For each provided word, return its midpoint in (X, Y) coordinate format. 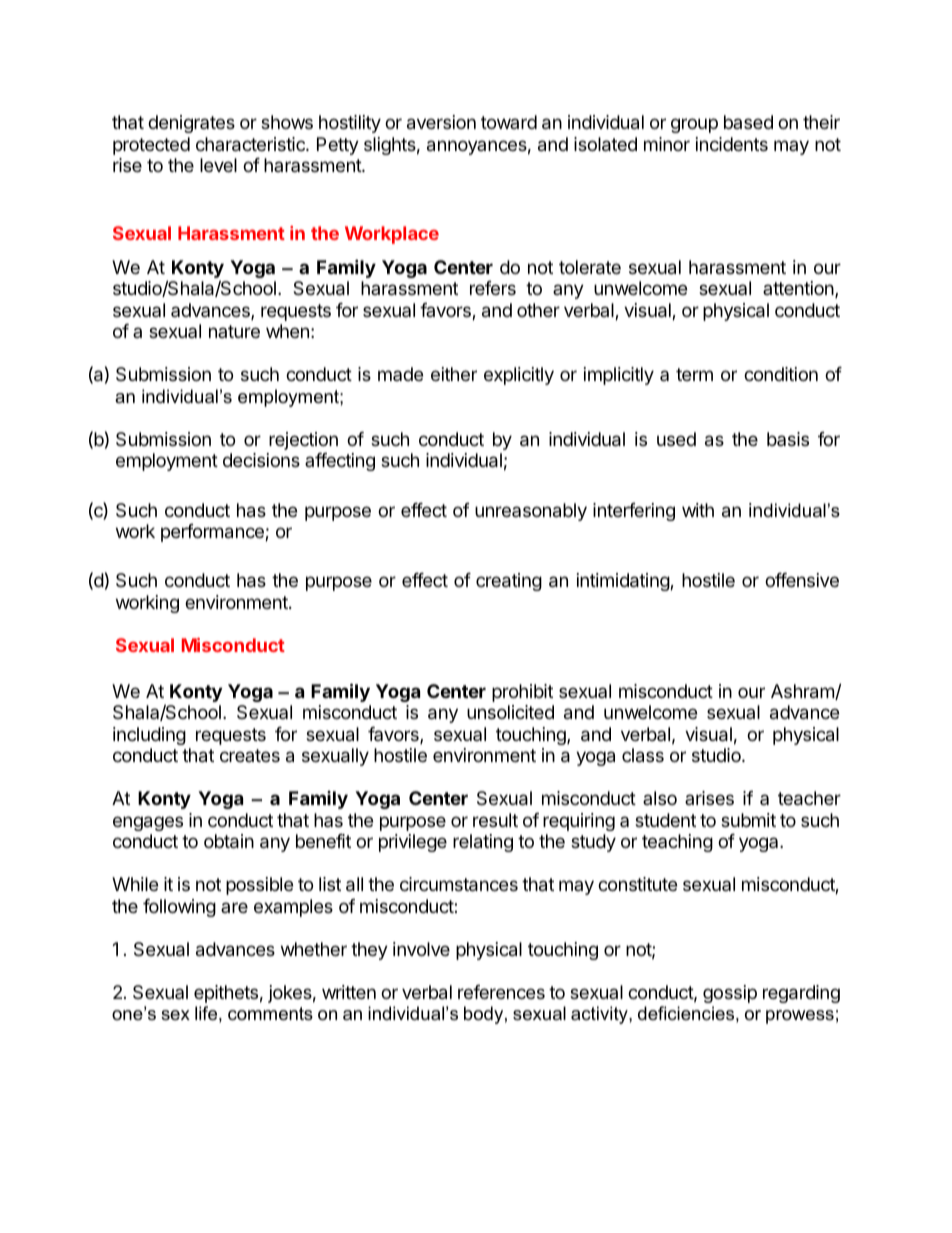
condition (781, 374)
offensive (802, 580)
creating (509, 582)
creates (250, 755)
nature (234, 331)
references (501, 992)
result (495, 820)
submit (748, 820)
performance (213, 533)
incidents (732, 144)
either (454, 374)
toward (509, 122)
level (218, 165)
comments (270, 1014)
